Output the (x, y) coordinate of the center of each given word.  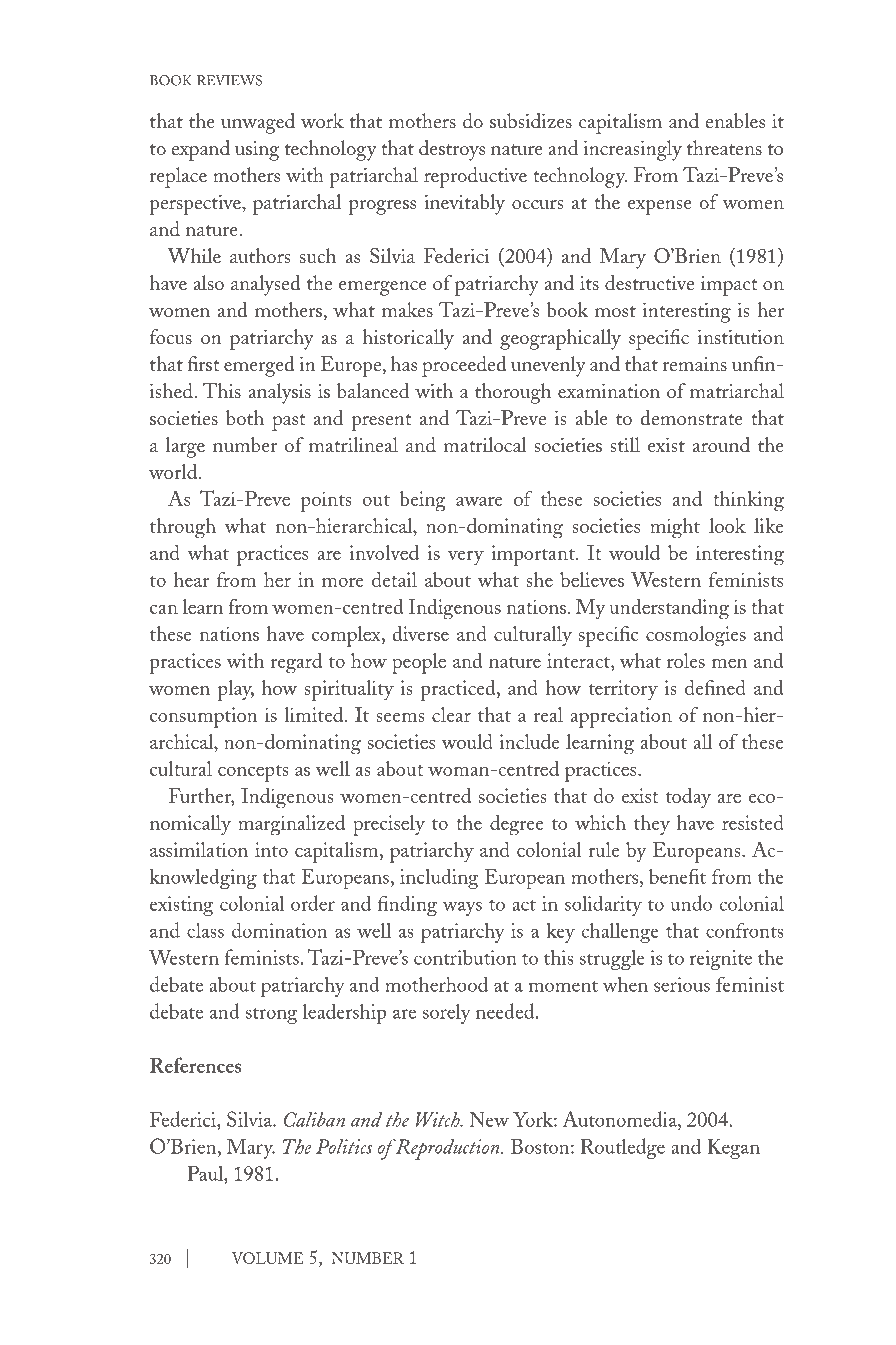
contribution (465, 957)
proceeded (464, 366)
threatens (724, 147)
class (205, 930)
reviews (229, 80)
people (419, 663)
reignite (721, 960)
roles (686, 660)
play (236, 690)
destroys (452, 150)
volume (268, 1258)
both (245, 417)
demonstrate (691, 417)
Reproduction (448, 1149)
